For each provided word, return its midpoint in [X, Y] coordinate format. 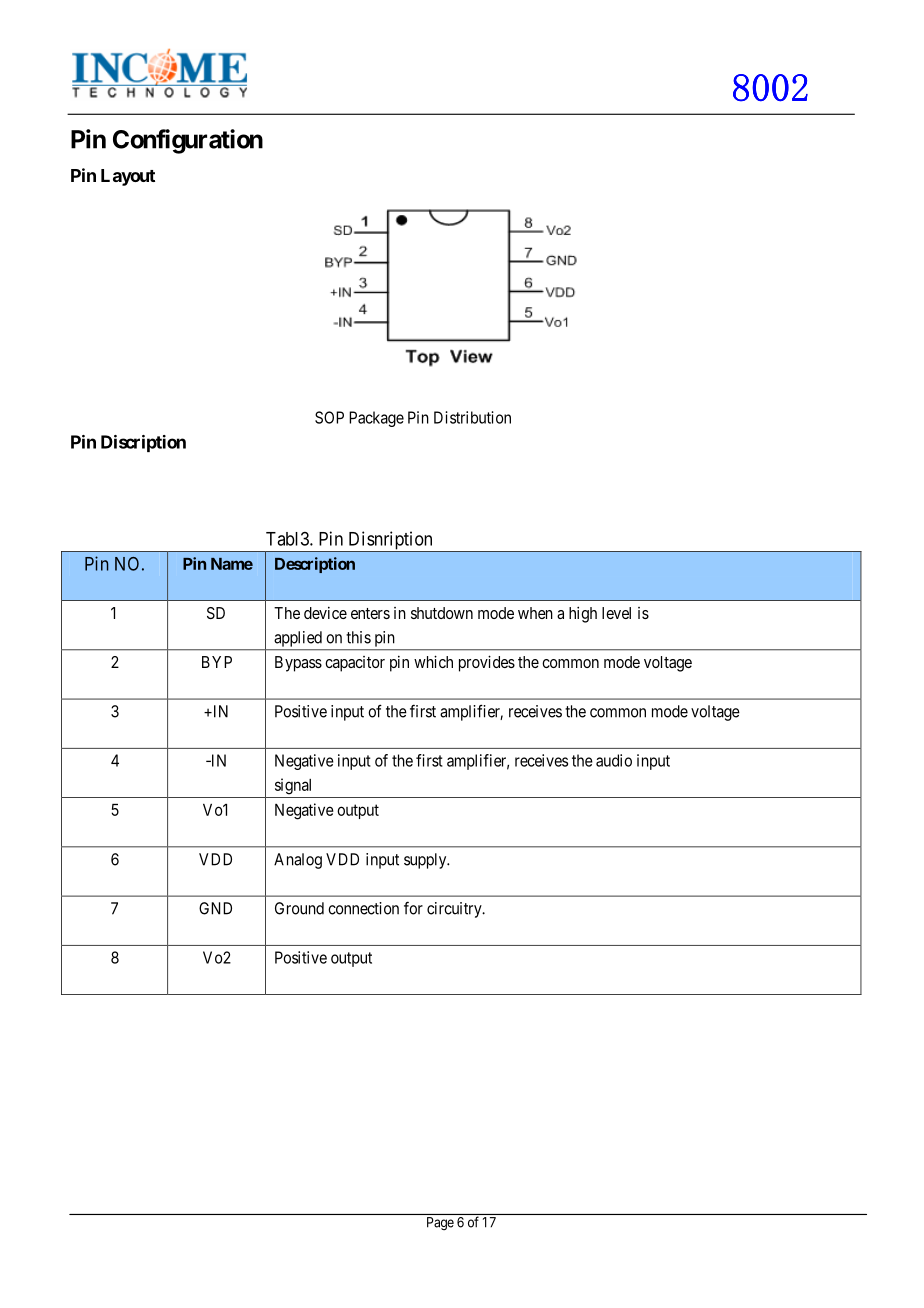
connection [363, 908]
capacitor [355, 664]
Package [376, 419]
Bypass [298, 664]
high [583, 614]
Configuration [188, 141]
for [413, 908]
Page [440, 1223]
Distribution [472, 417]
